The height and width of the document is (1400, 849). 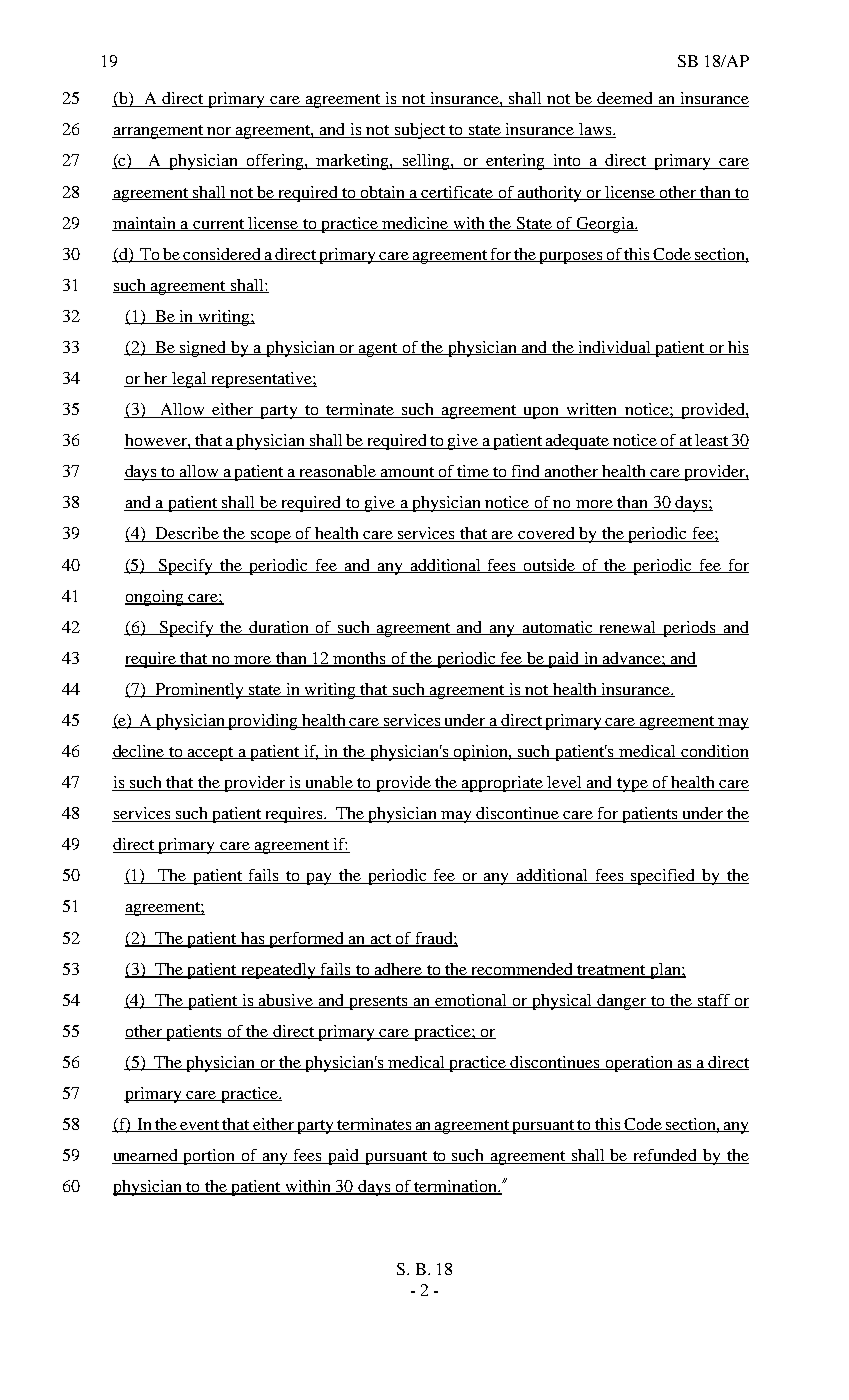 I want to click on nor, so click(x=219, y=132).
